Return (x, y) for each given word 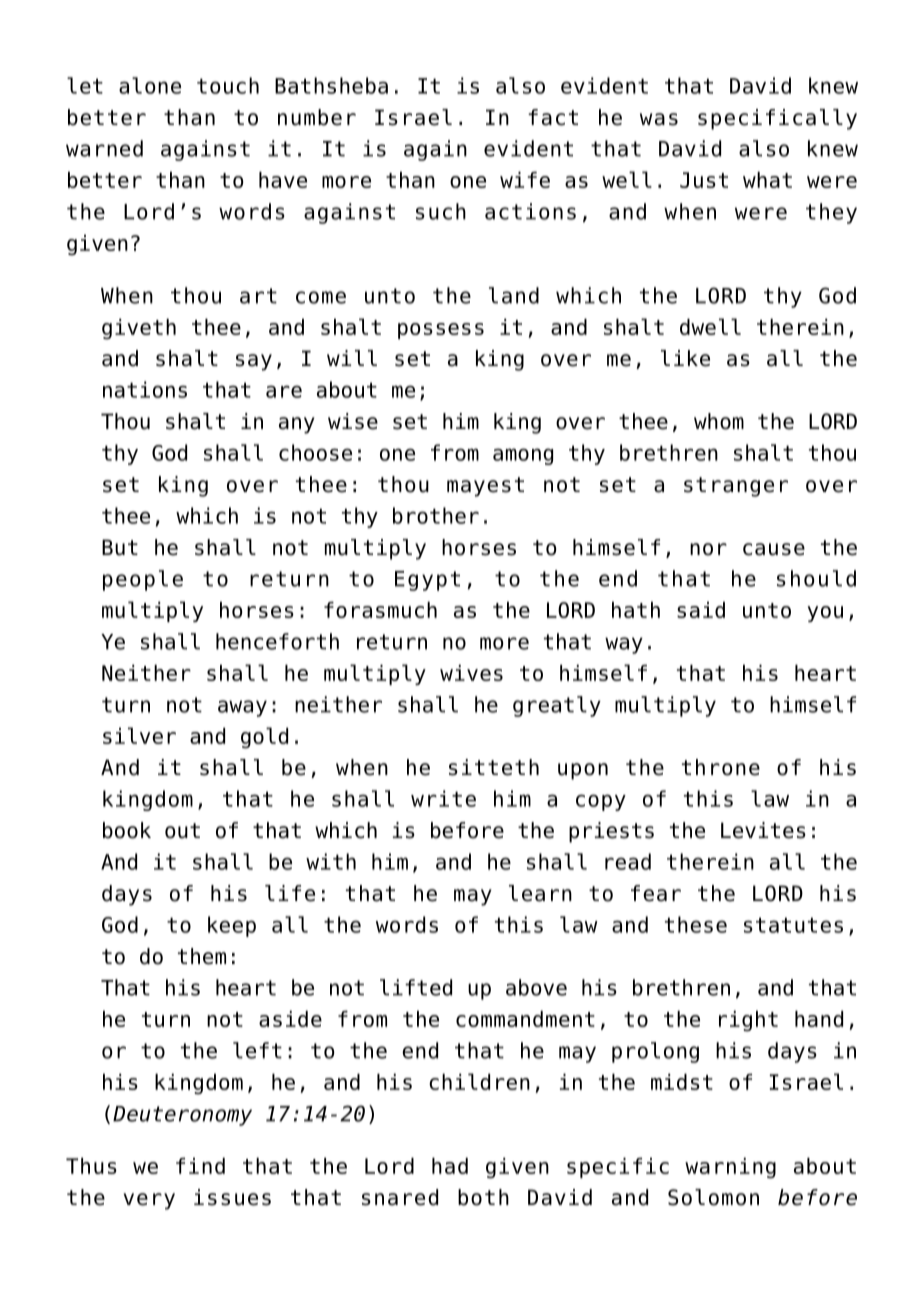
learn (540, 893)
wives (471, 673)
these (696, 924)
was (659, 119)
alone (150, 85)
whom (719, 421)
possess (441, 331)
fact (553, 117)
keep (232, 926)
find (200, 1166)
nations (145, 389)
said (701, 610)
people (143, 580)
